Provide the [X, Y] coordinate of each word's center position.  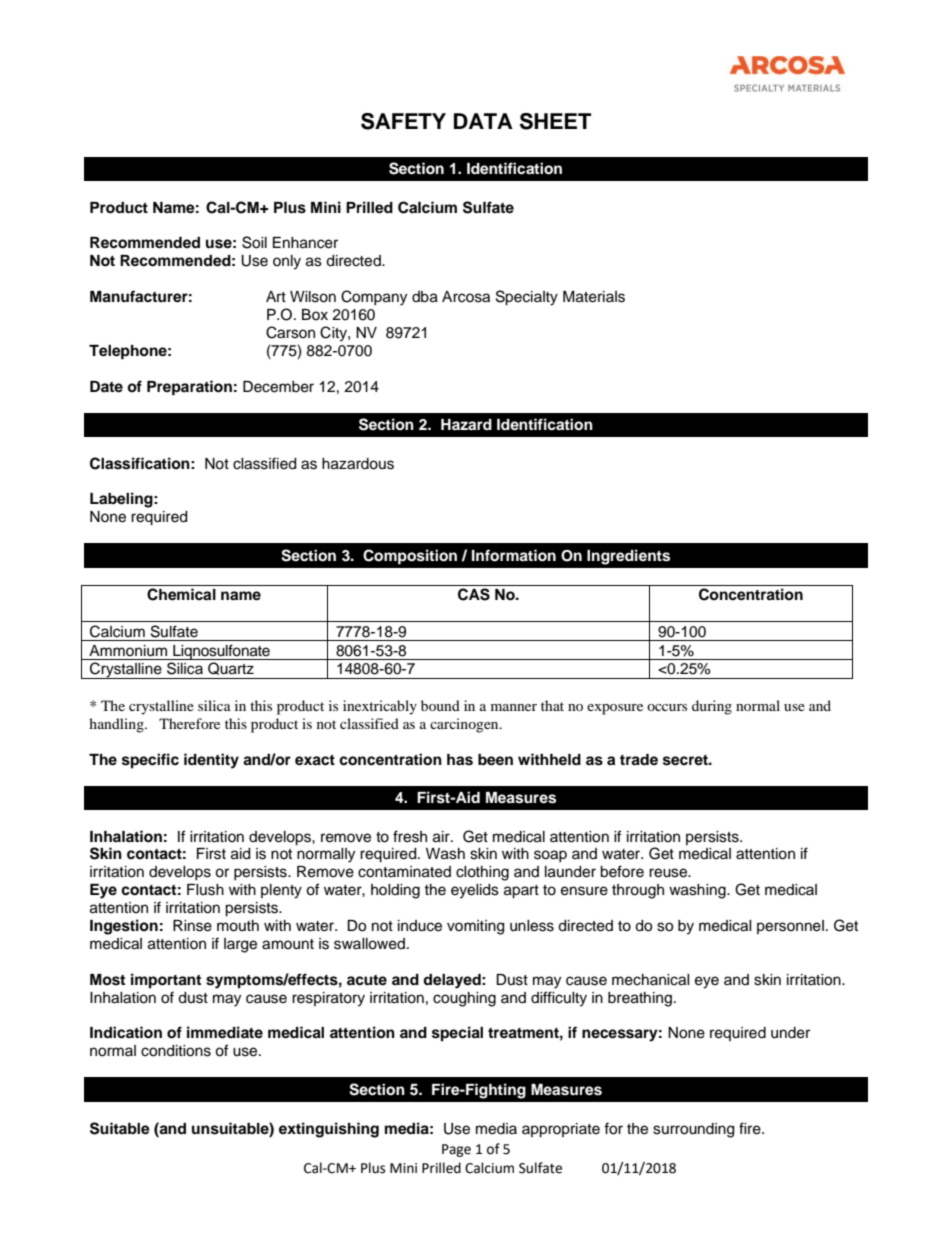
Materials [594, 297]
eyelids [475, 891]
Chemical [181, 594]
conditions [176, 1051]
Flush [205, 890]
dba [425, 297]
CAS [474, 594]
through [638, 891]
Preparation [189, 388]
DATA [483, 121]
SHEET [555, 121]
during [712, 707]
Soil [254, 242]
